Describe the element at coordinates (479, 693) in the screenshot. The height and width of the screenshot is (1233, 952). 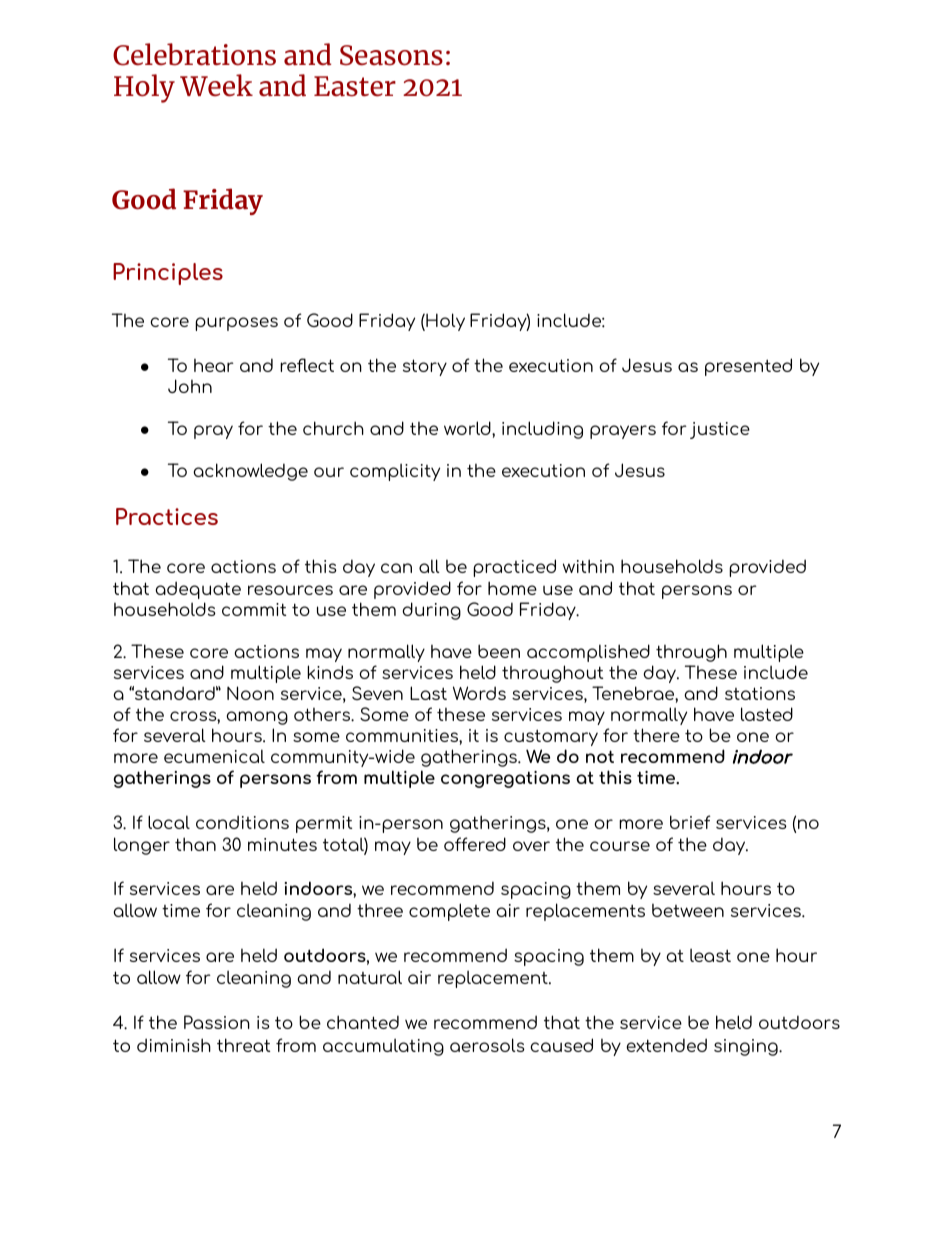
I see `Words` at that location.
